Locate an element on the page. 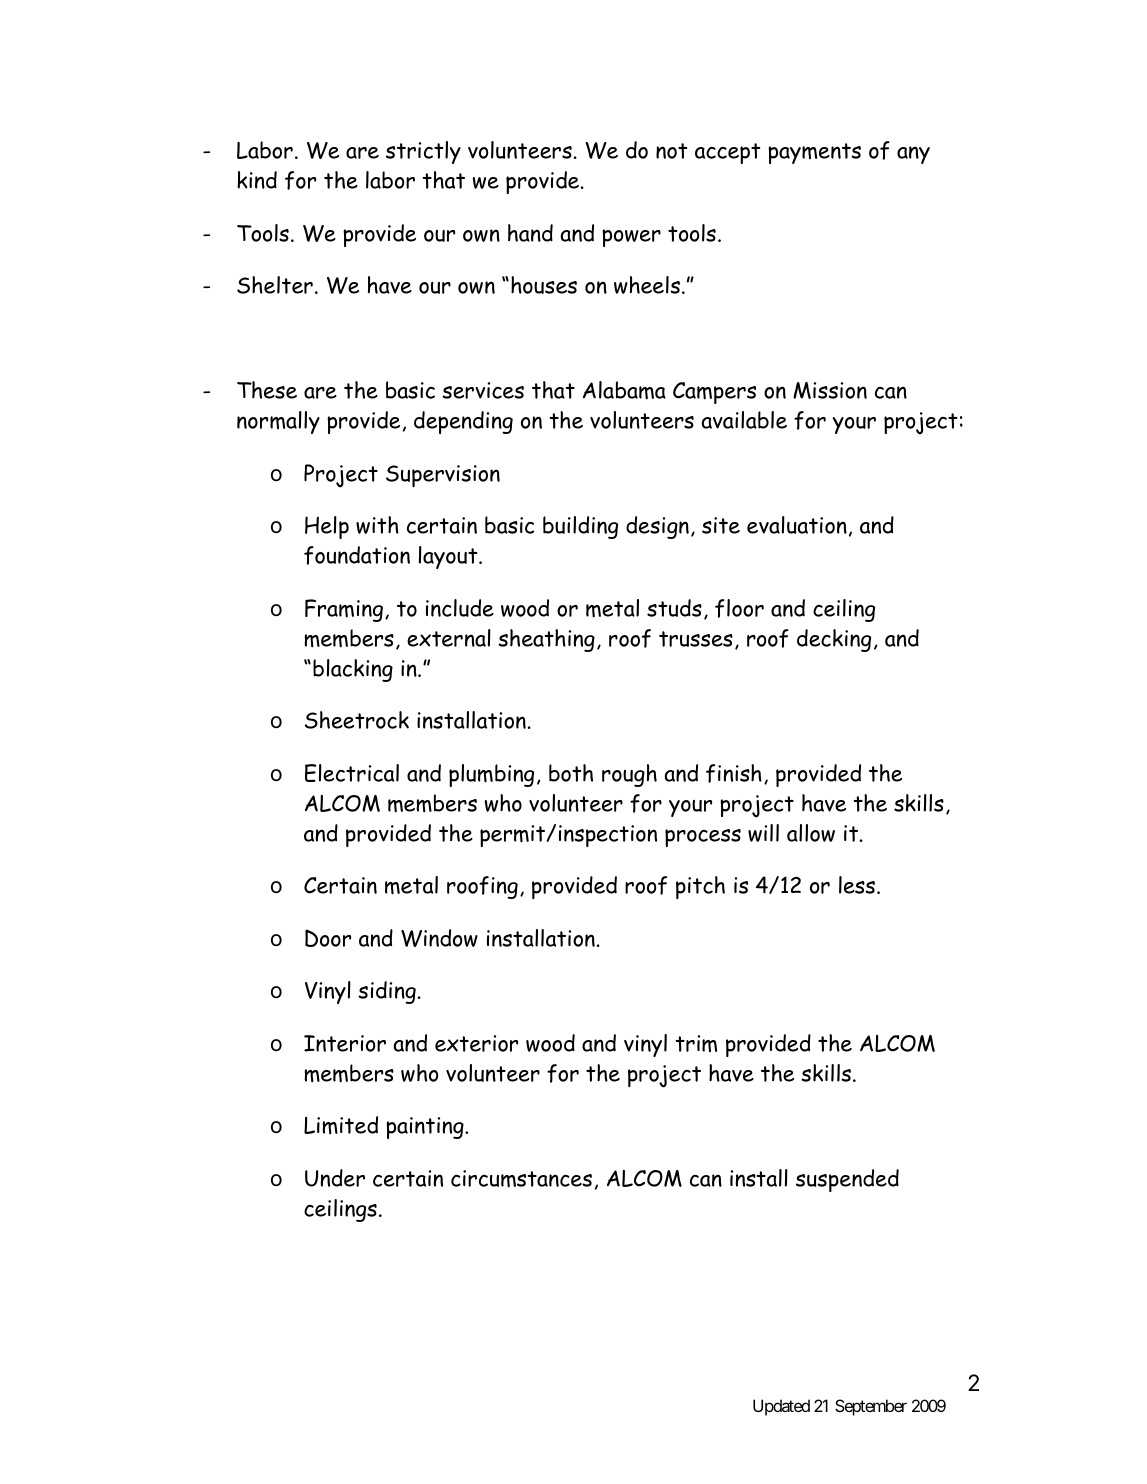 Image resolution: width=1147 pixels, height=1484 pixels. both is located at coordinates (571, 773).
